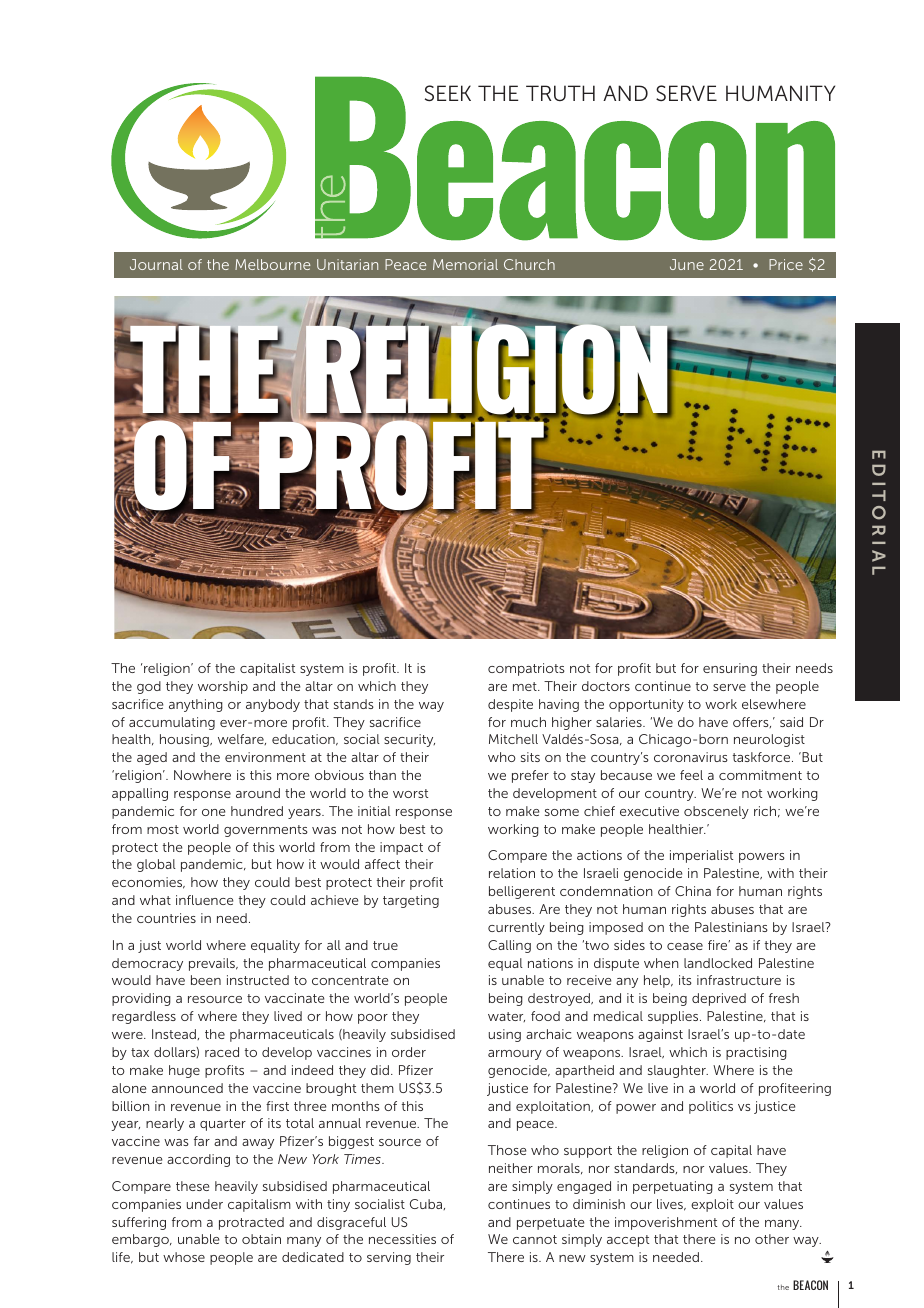 Image resolution: width=924 pixels, height=1308 pixels. I want to click on Journal, so click(156, 264).
